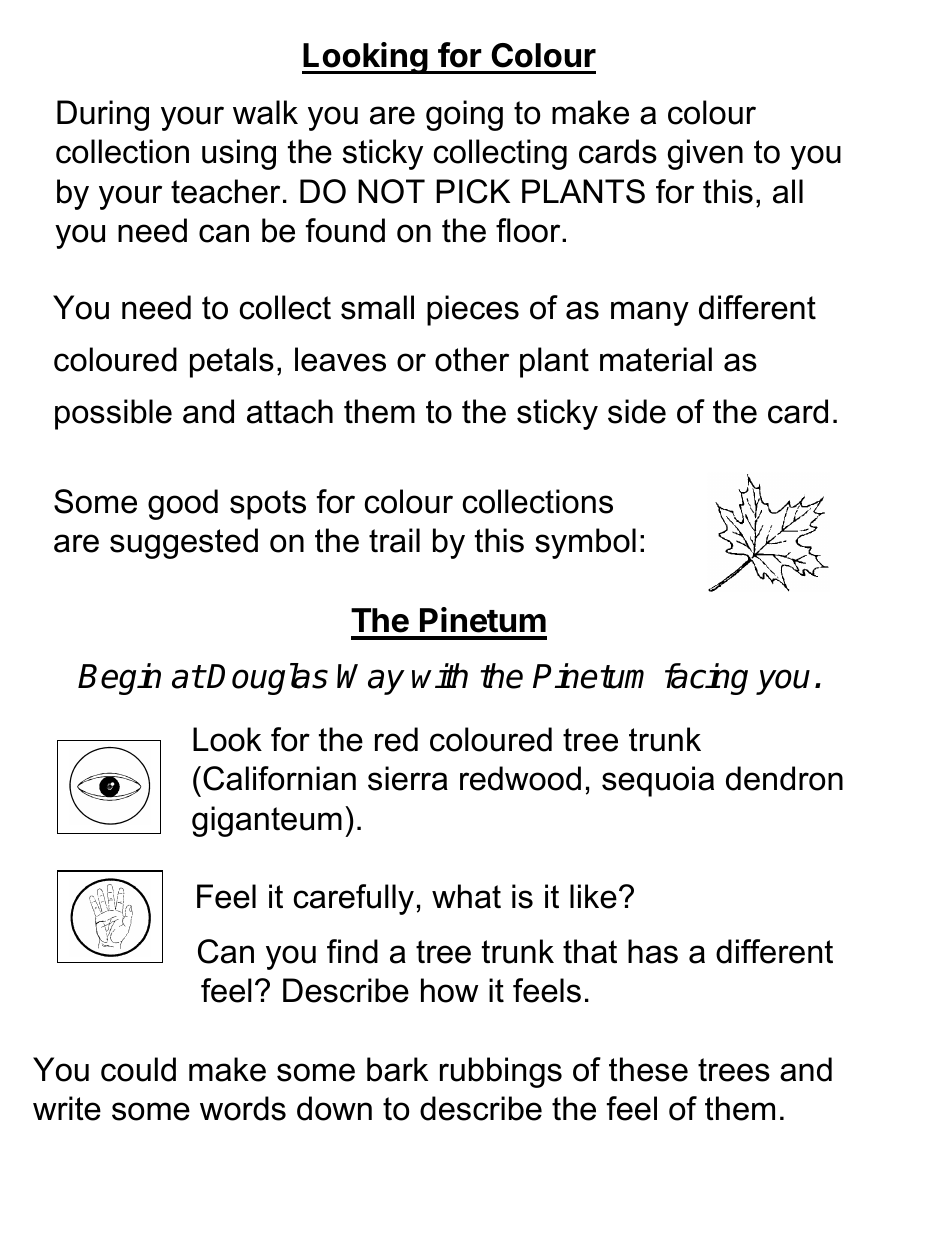  What do you see at coordinates (408, 778) in the image?
I see `sierra` at bounding box center [408, 778].
